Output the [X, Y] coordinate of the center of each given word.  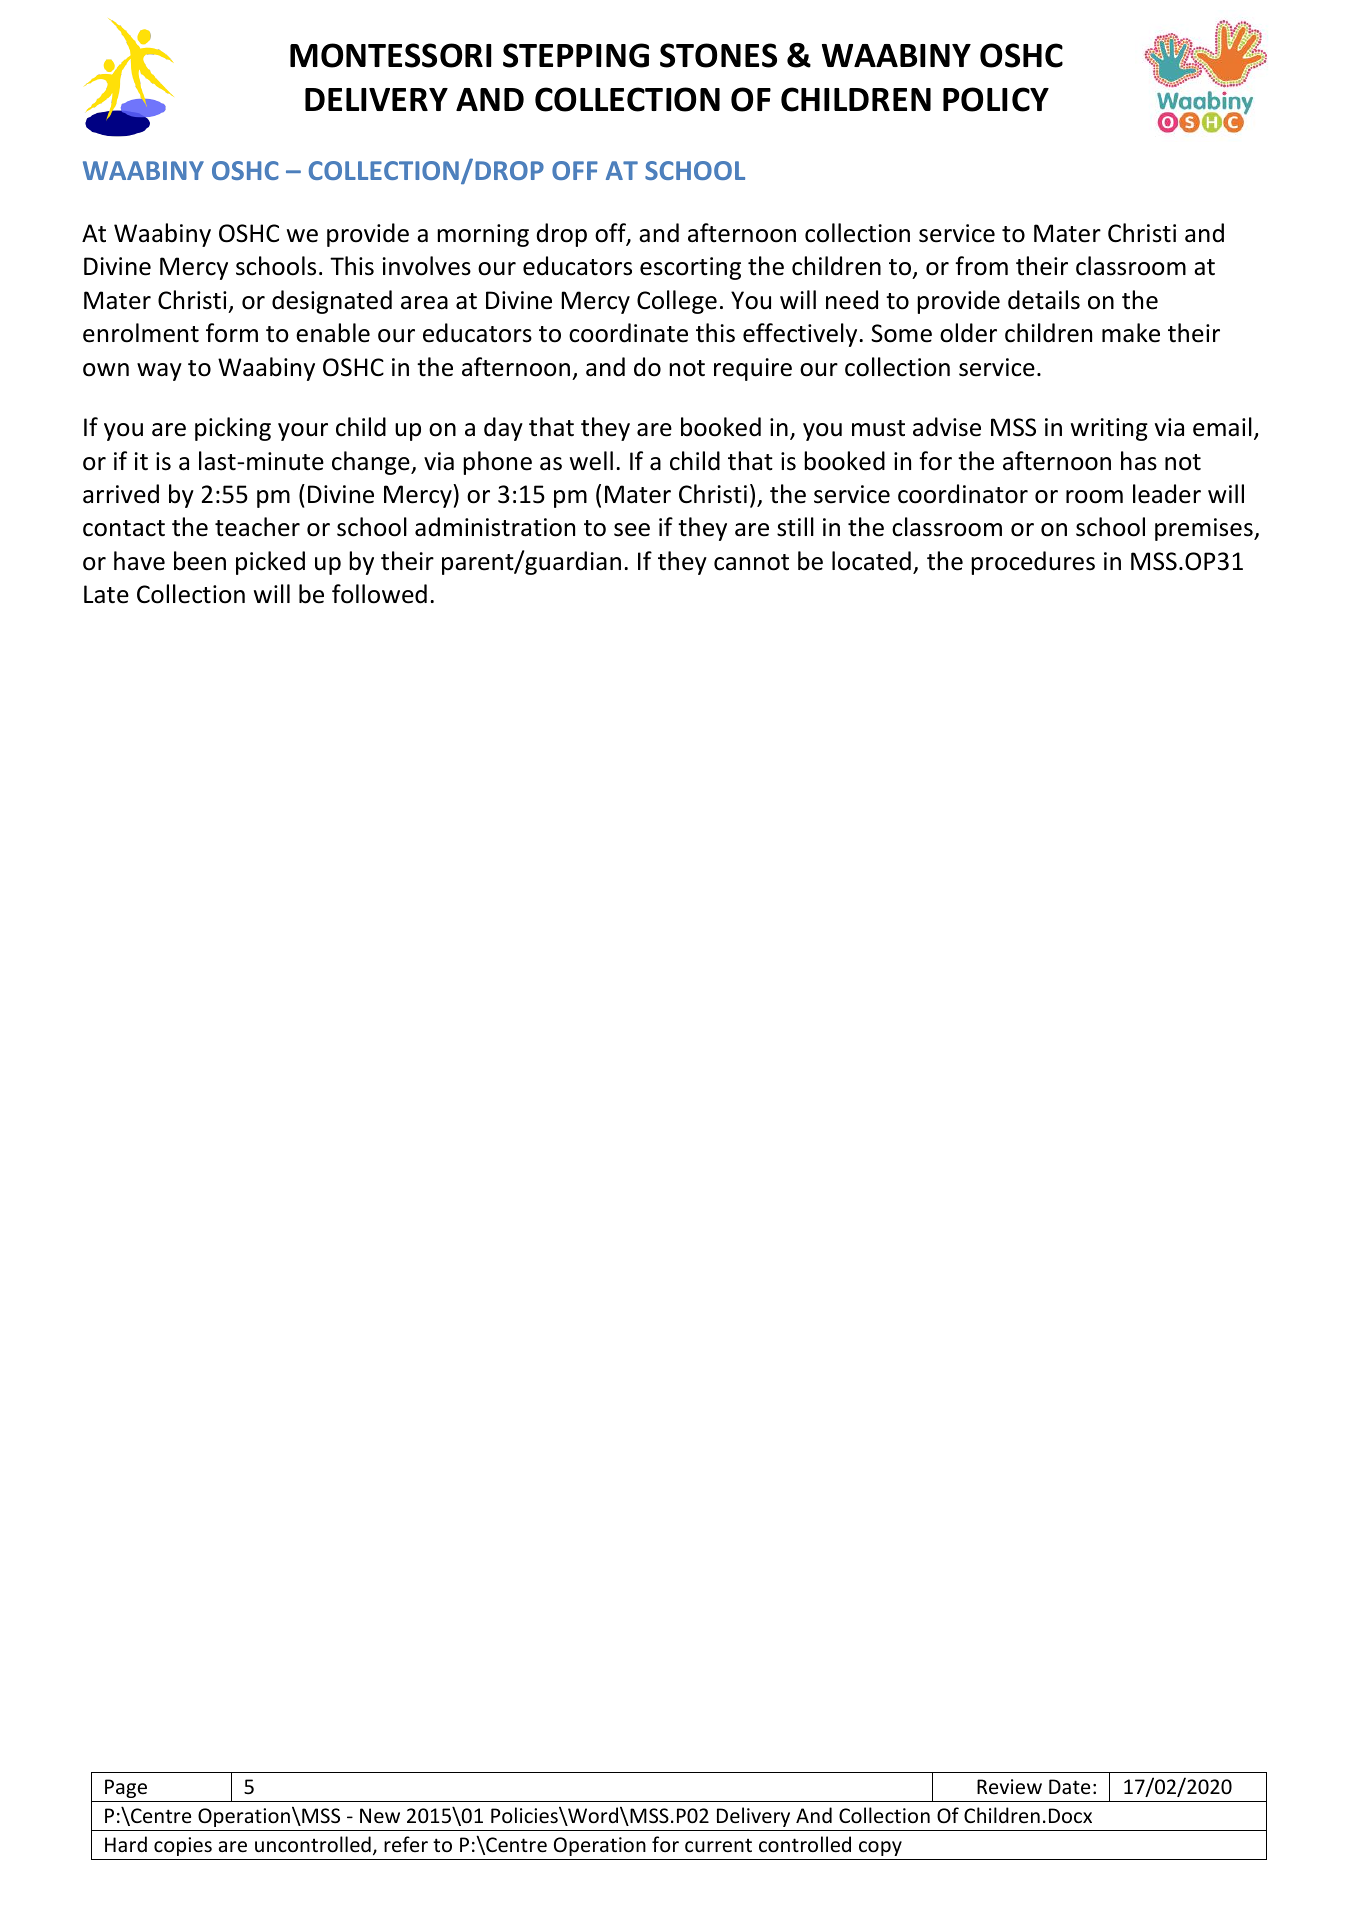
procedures [1033, 563]
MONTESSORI [391, 55]
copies [183, 1846]
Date [1069, 1786]
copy [880, 1848]
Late [106, 594]
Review [1009, 1787]
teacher [257, 527]
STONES [718, 55]
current [718, 1845]
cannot [751, 562]
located [871, 561]
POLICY [996, 99]
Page [126, 1788]
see [632, 530]
